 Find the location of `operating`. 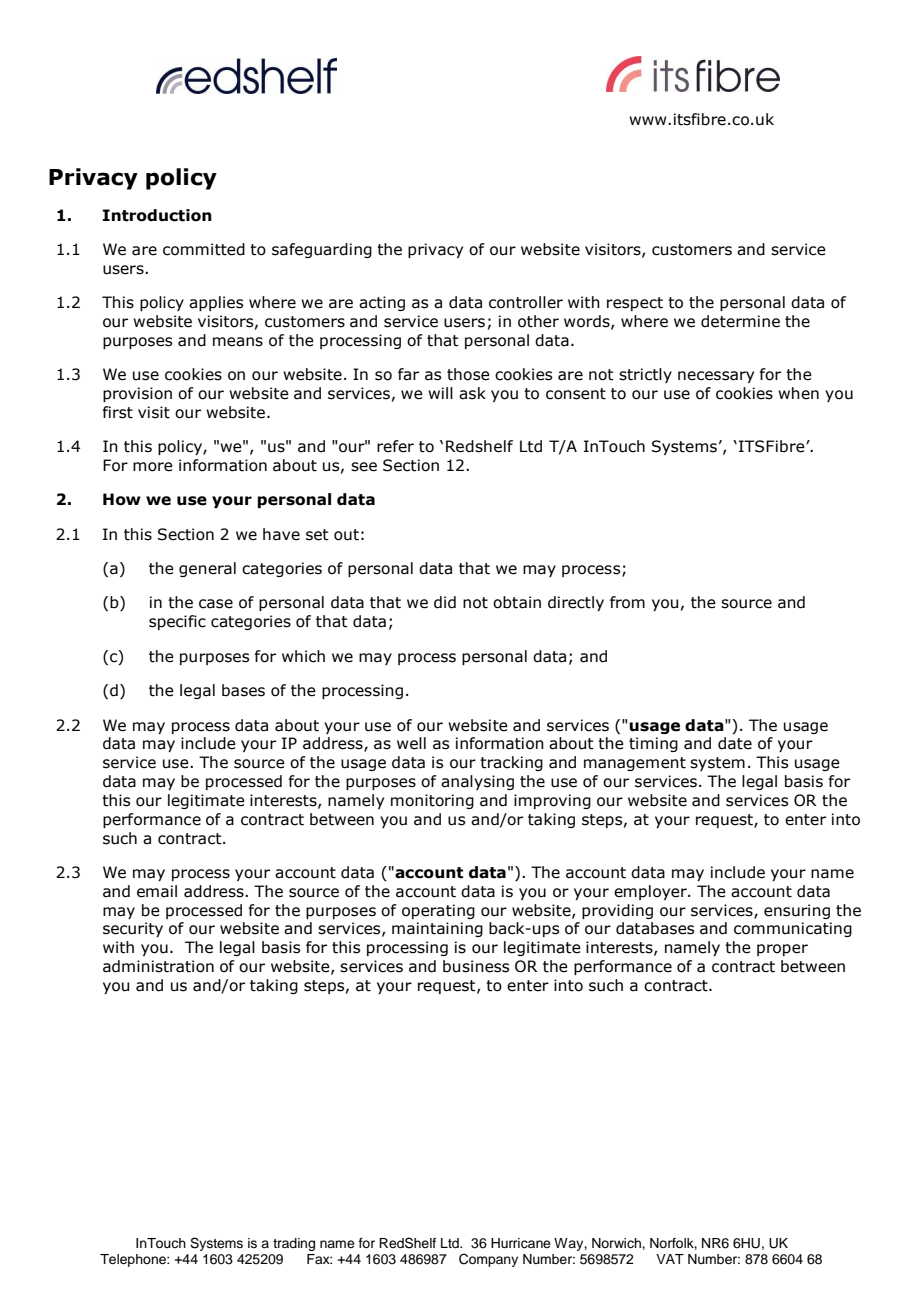

operating is located at coordinates (438, 911).
